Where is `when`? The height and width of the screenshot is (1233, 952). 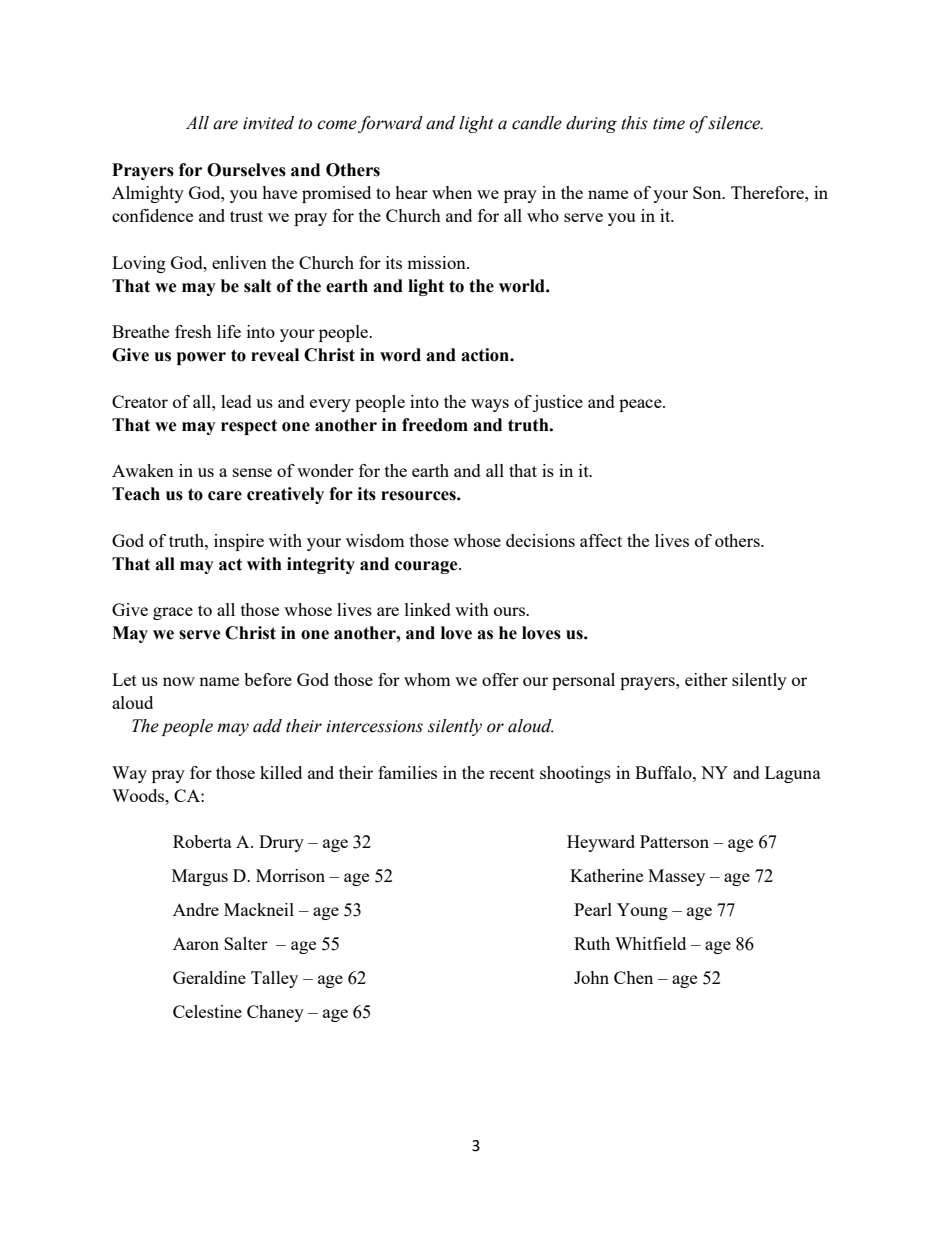
when is located at coordinates (452, 192).
